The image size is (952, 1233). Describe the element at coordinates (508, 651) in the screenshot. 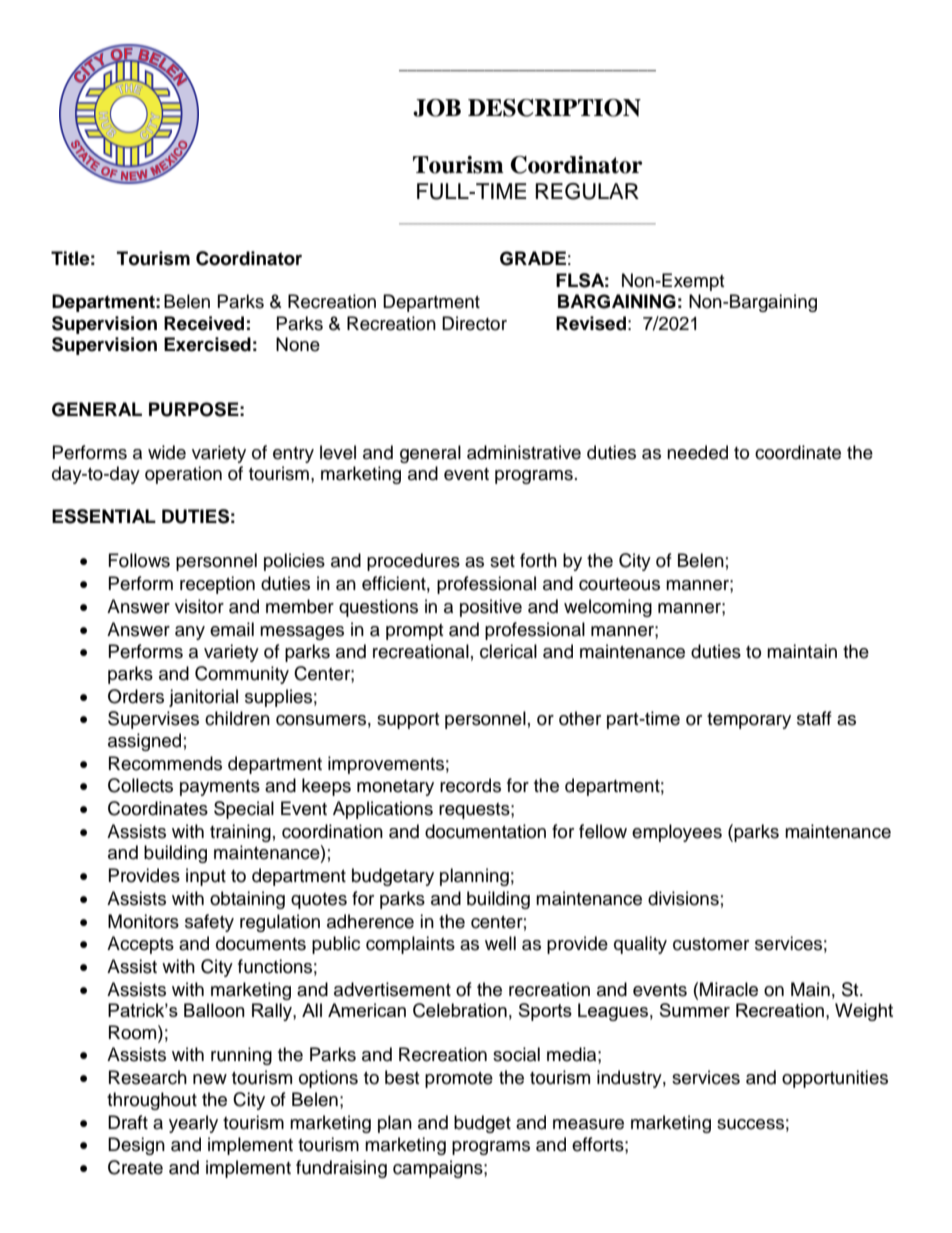

I see `clerical` at that location.
